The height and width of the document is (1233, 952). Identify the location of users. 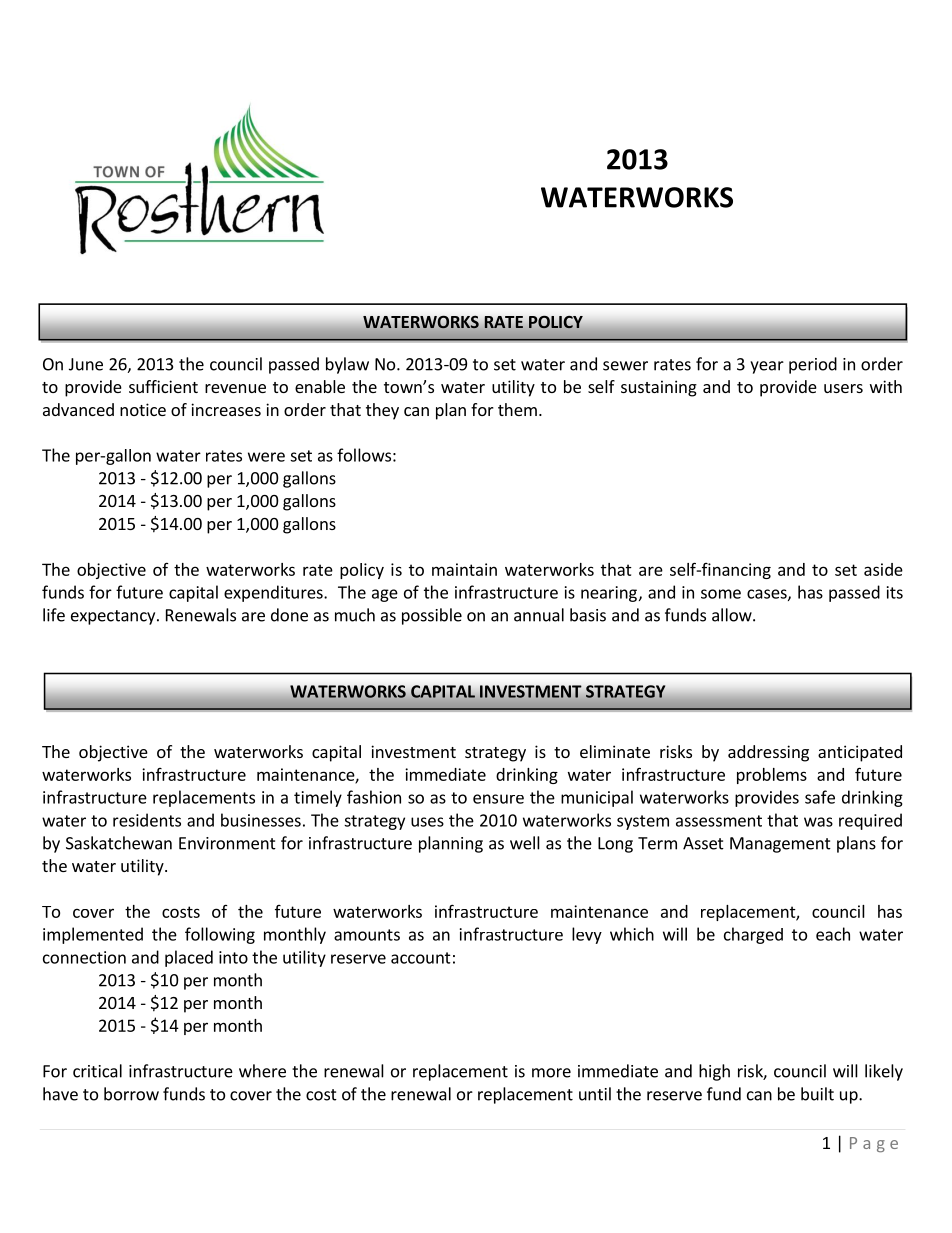
(843, 388).
